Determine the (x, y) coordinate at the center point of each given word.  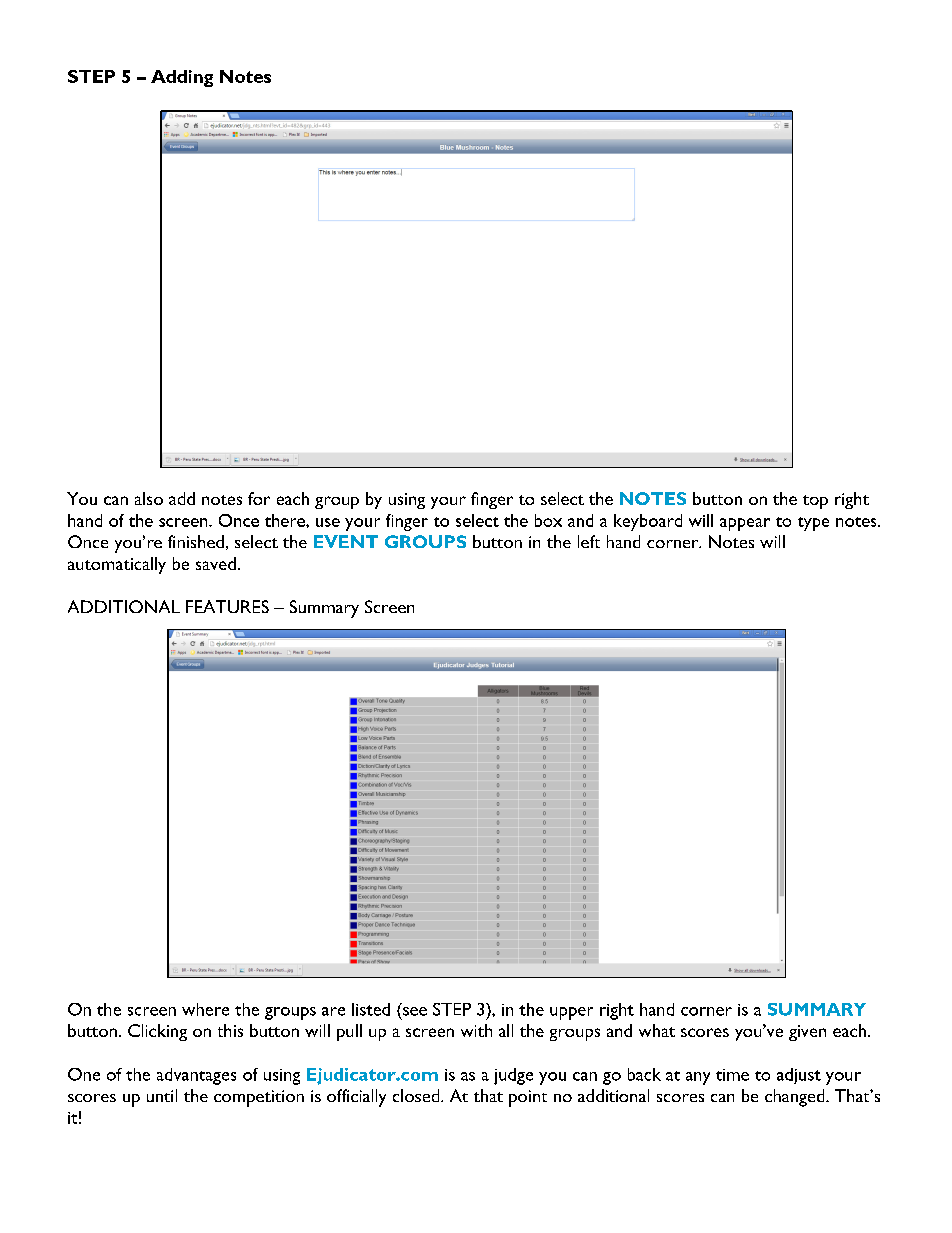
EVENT (346, 541)
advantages (196, 1076)
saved (216, 563)
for (259, 498)
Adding (182, 78)
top (815, 502)
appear (745, 524)
